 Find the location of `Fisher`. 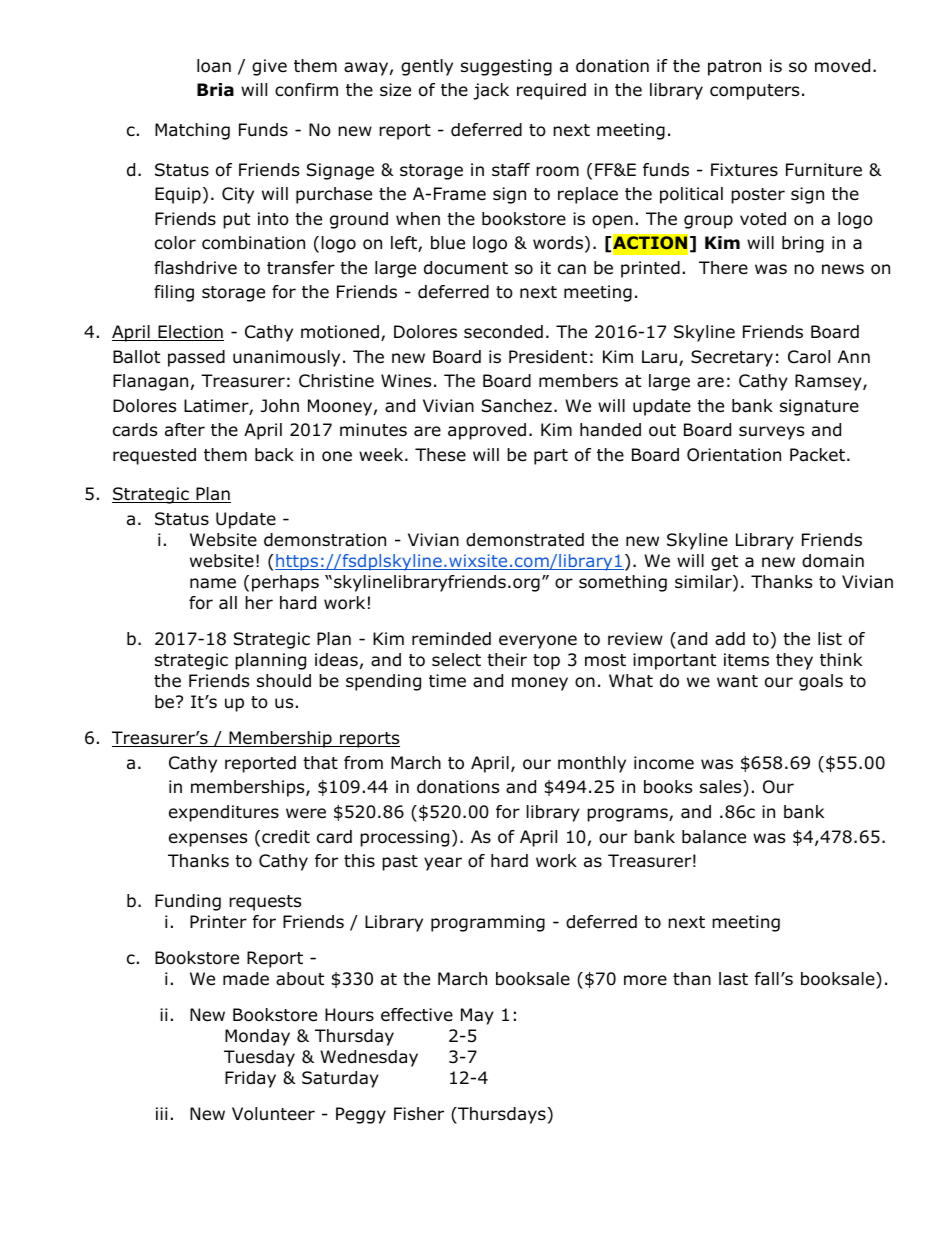

Fisher is located at coordinates (419, 1114).
